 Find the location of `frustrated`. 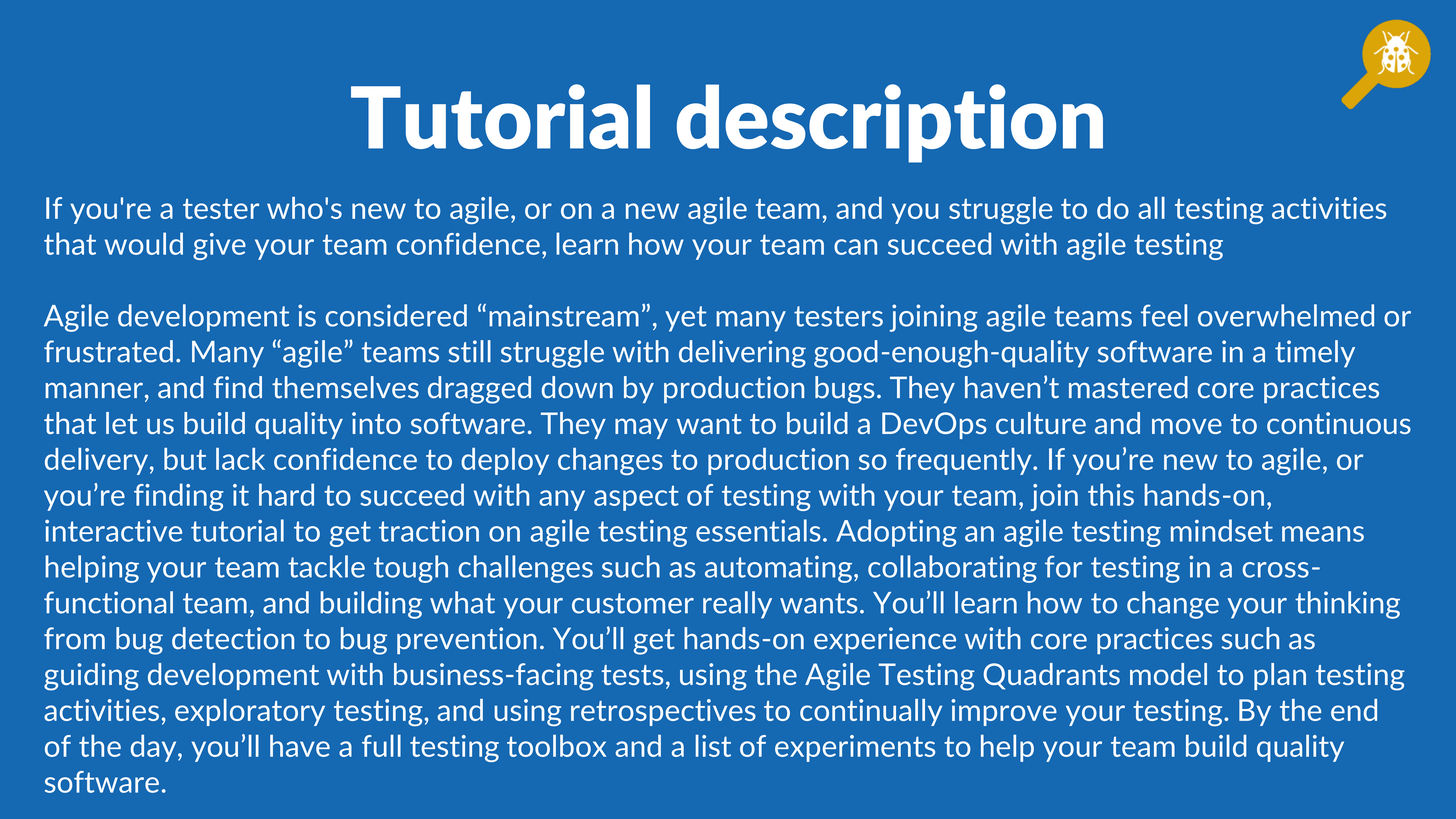

frustrated is located at coordinates (108, 351).
